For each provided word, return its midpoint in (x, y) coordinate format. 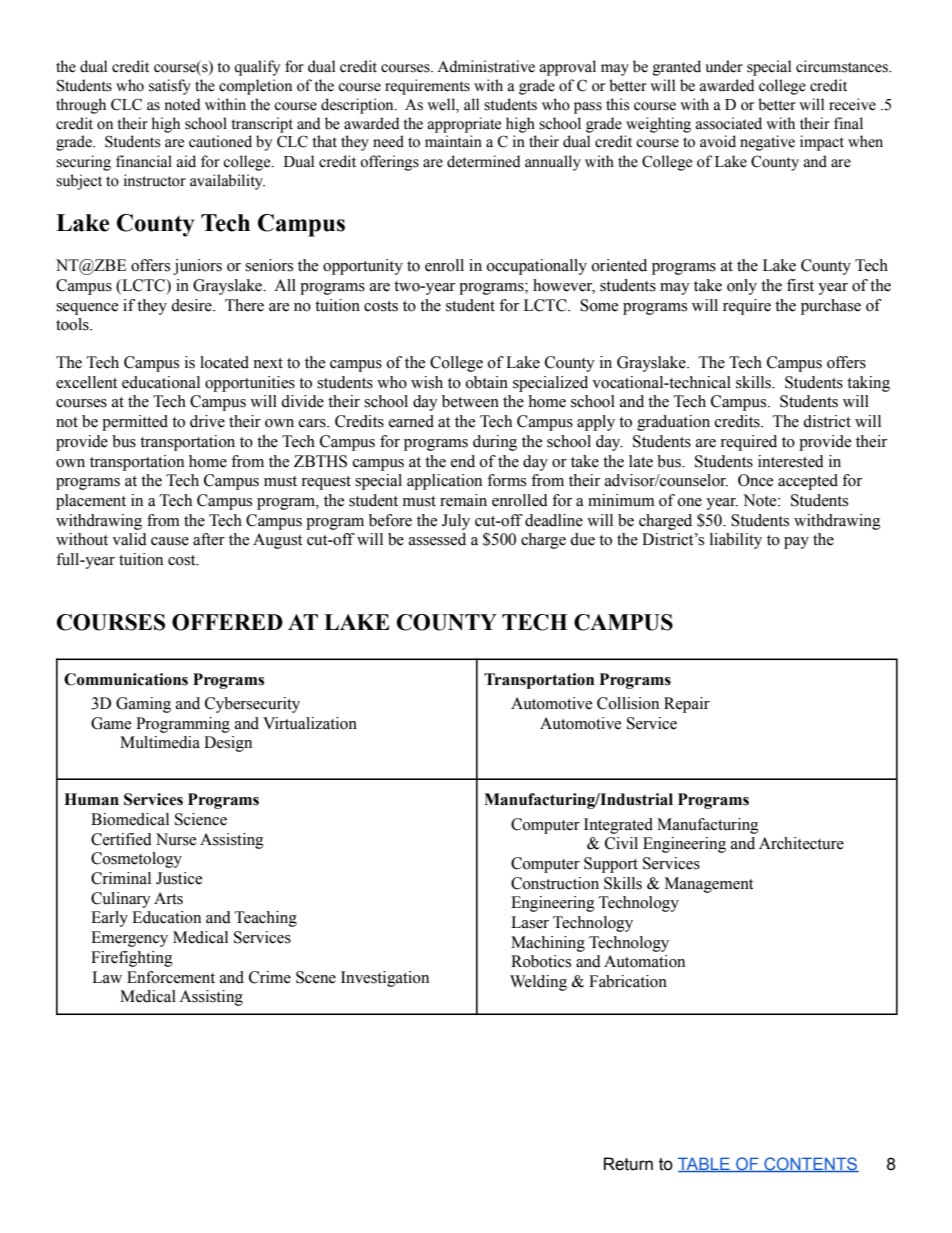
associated (729, 123)
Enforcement (171, 977)
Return (628, 1164)
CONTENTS (810, 1164)
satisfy (170, 87)
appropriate (464, 125)
